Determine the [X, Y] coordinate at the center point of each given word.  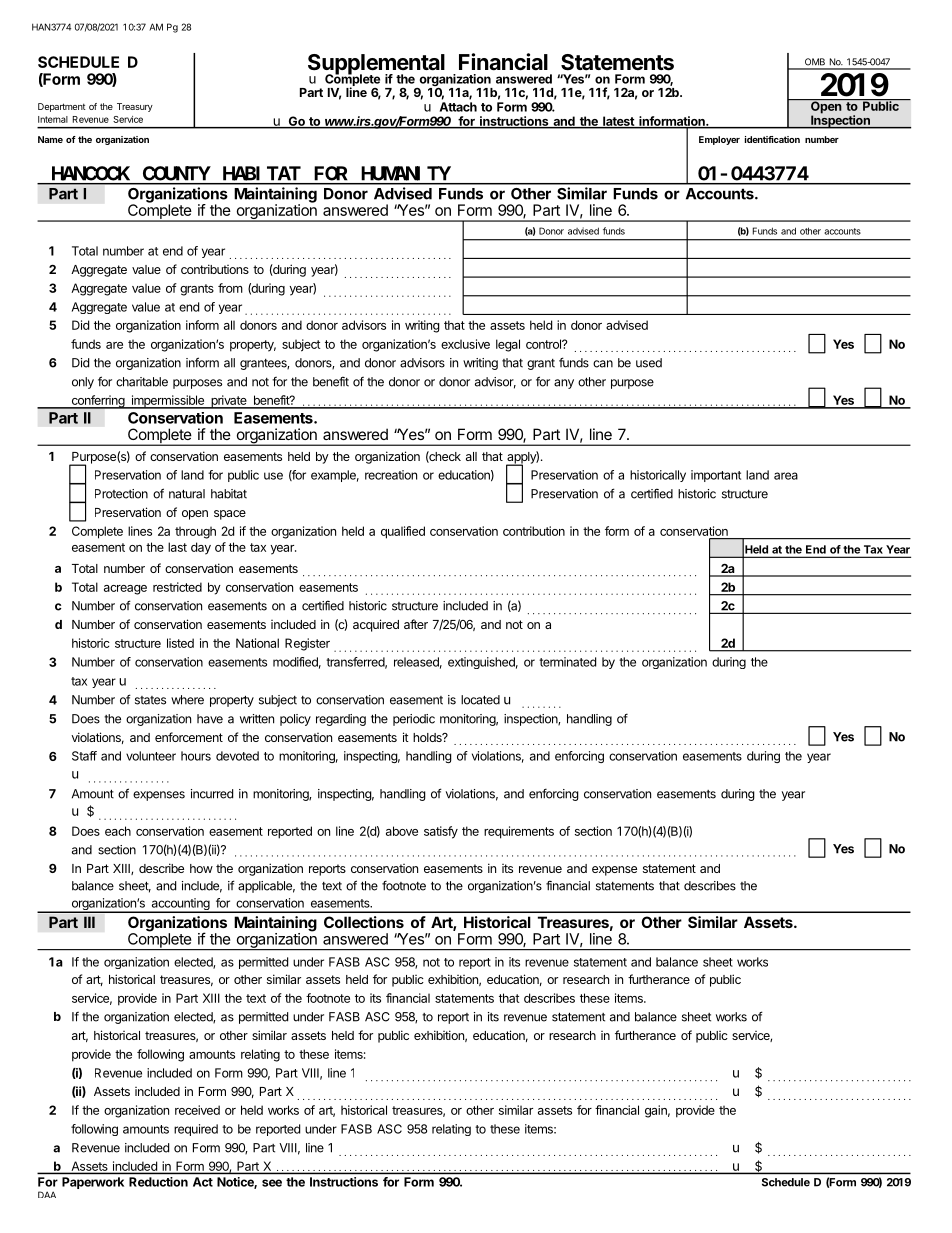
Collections [364, 922]
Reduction [158, 1182]
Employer [719, 140]
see [272, 1183]
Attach [458, 107]
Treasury [135, 107]
